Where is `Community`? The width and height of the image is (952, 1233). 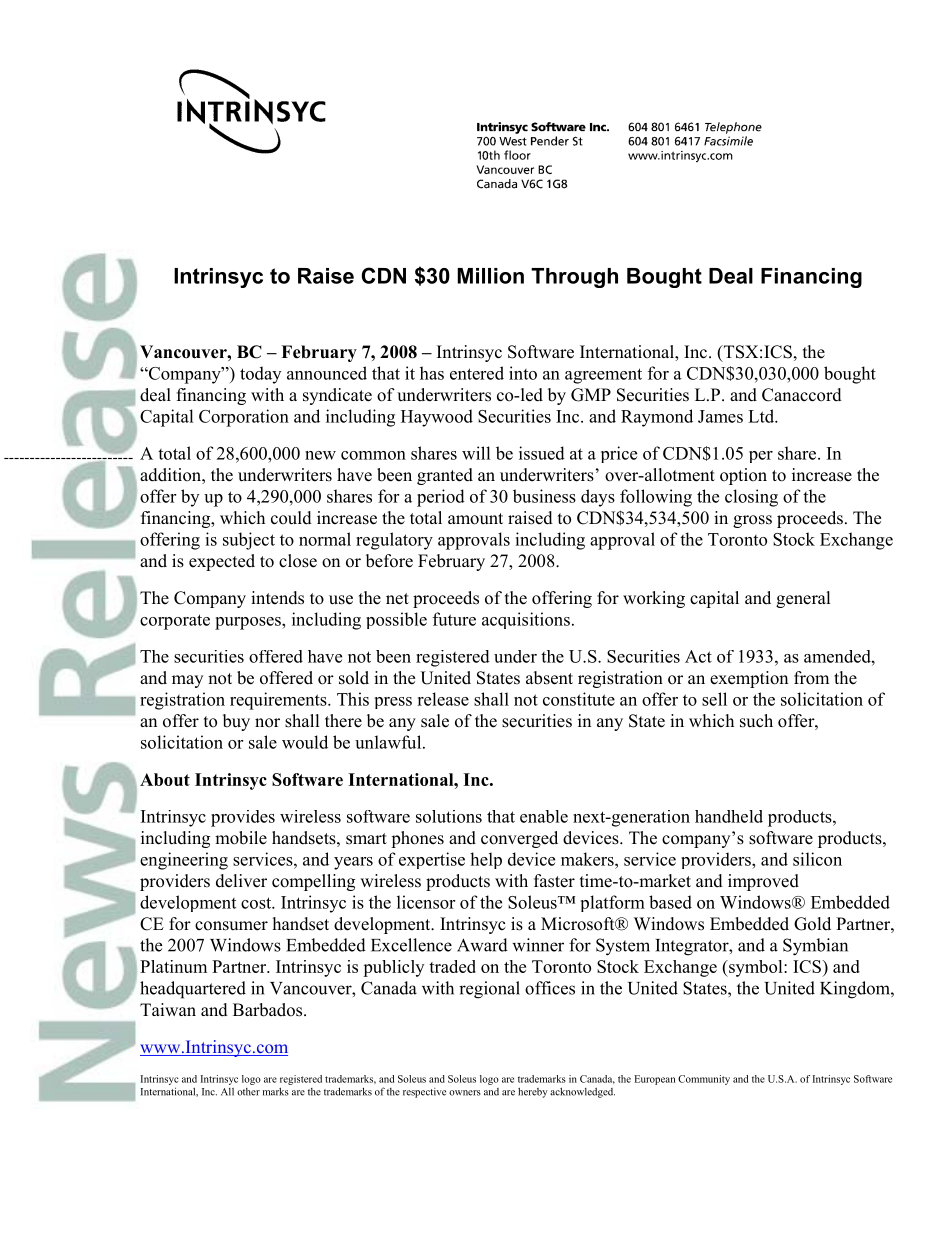
Community is located at coordinates (704, 1080).
